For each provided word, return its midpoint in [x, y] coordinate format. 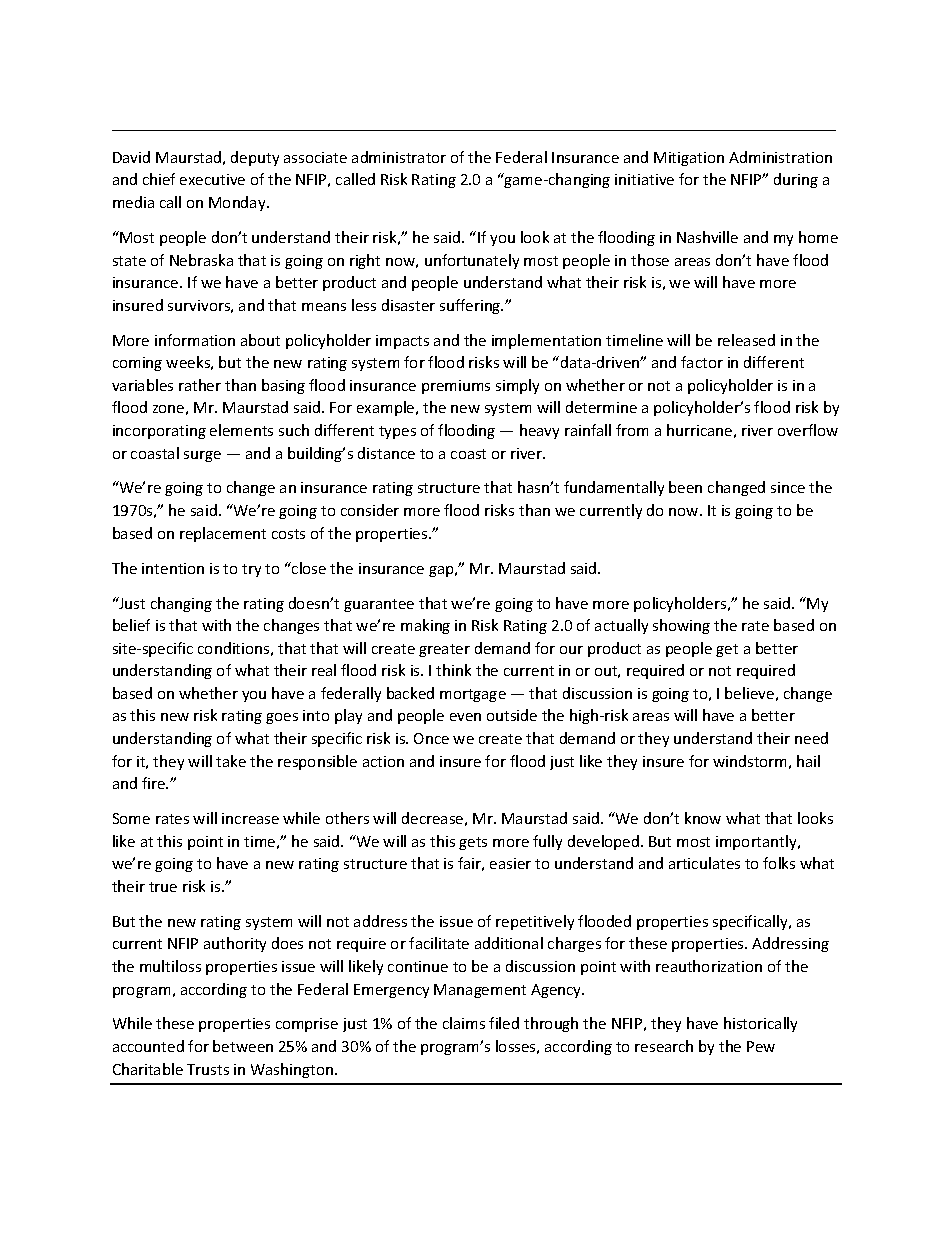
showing [681, 626]
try [251, 570]
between [243, 1046]
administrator [399, 157]
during [796, 180]
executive [212, 179]
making [425, 626]
